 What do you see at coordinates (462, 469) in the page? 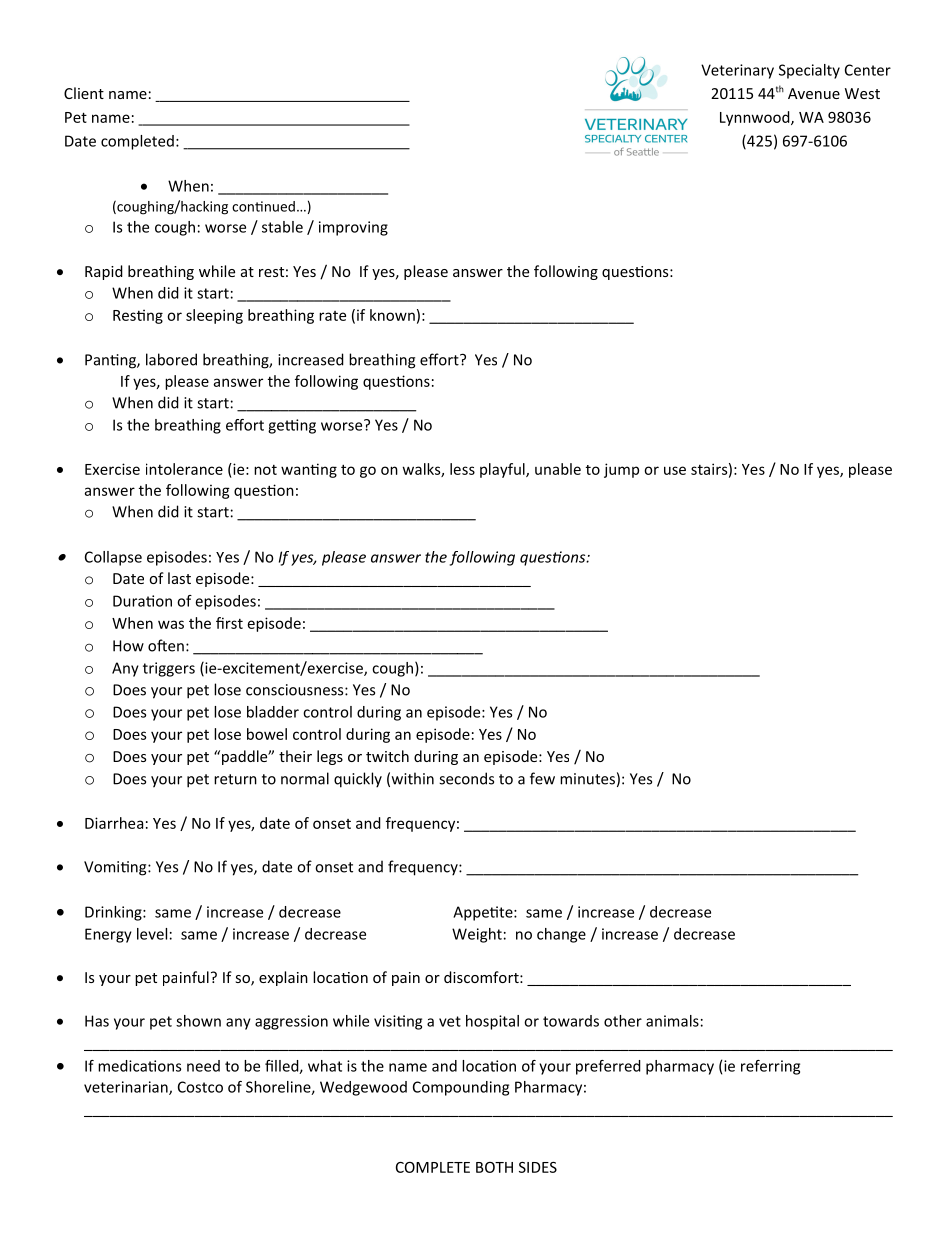
I see `less` at bounding box center [462, 469].
